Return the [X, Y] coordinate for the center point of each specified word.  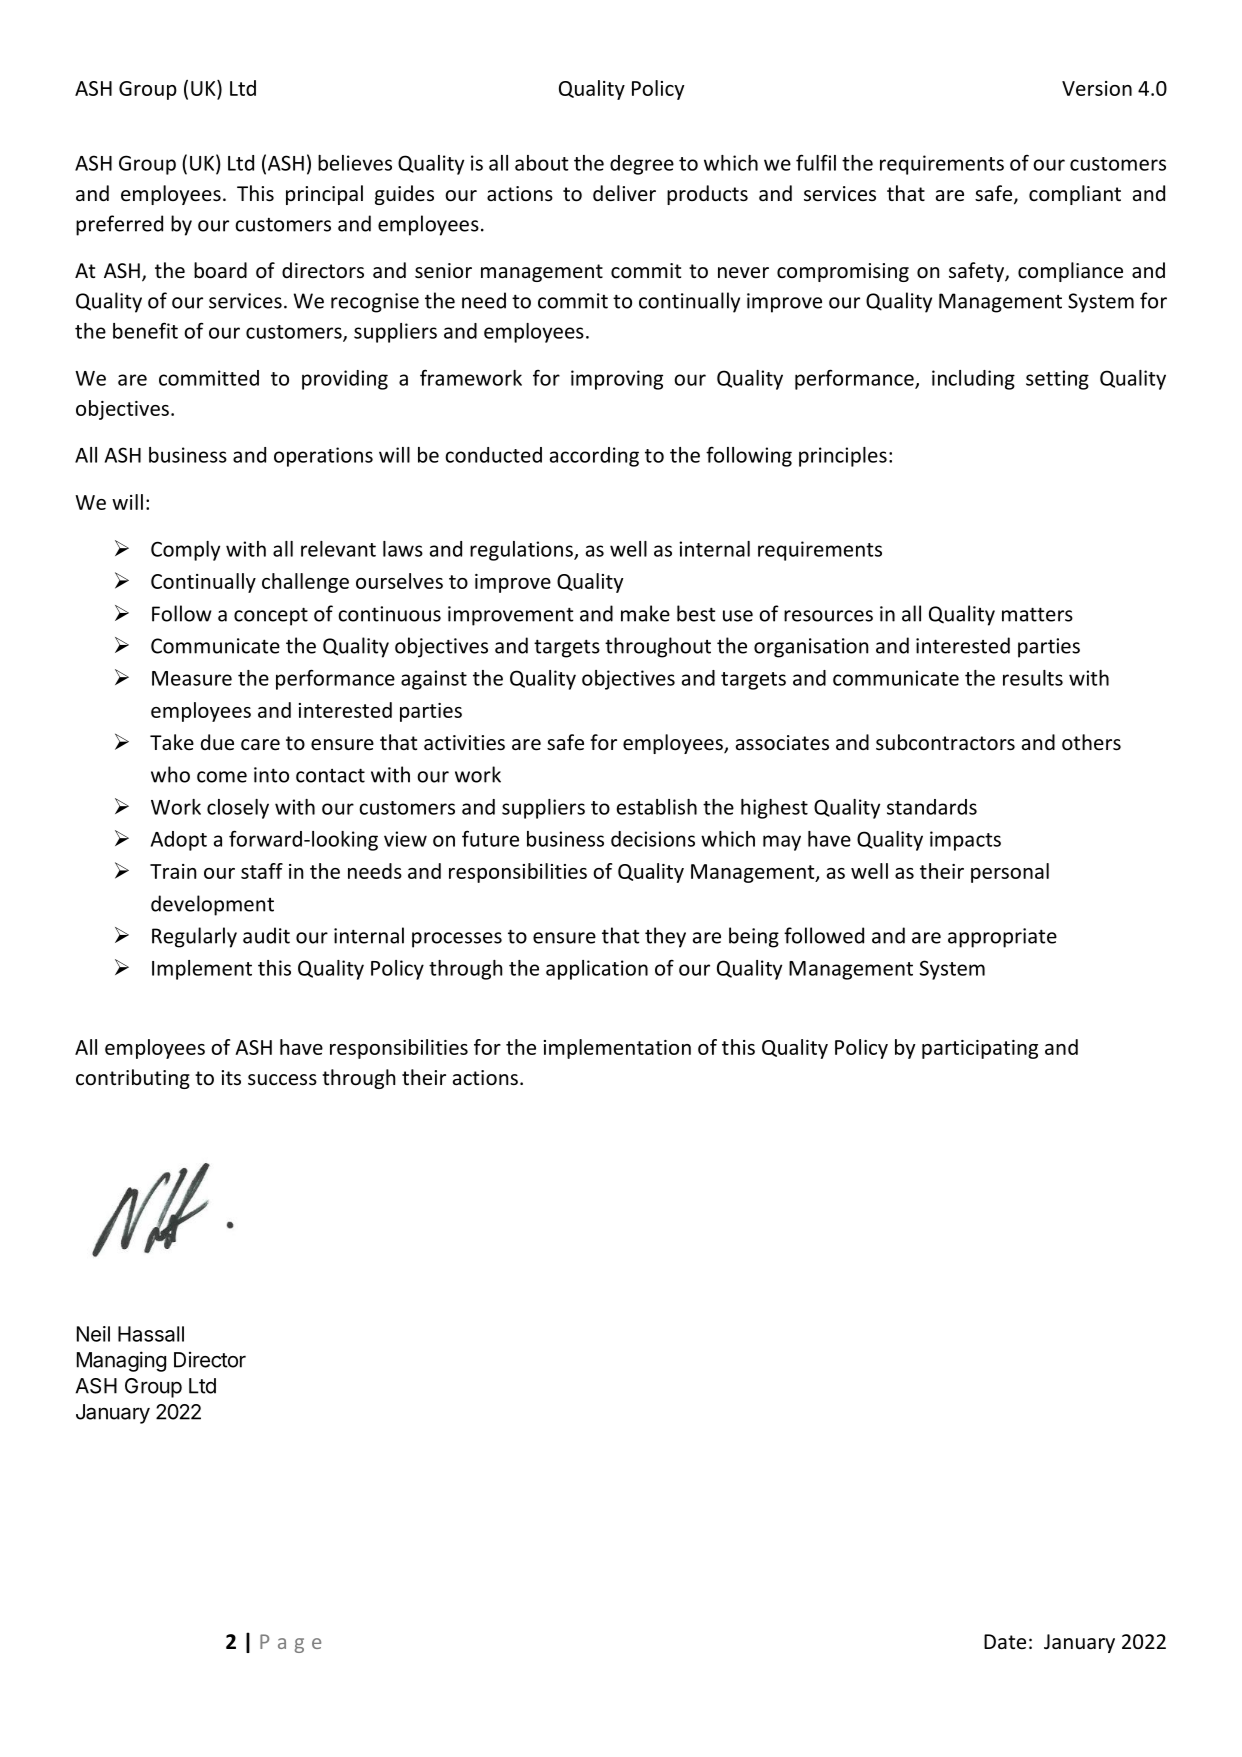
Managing [121, 1361]
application [597, 970]
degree [642, 165]
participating [980, 1049]
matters [1037, 614]
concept [271, 616]
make [645, 613]
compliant [1075, 195]
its [231, 1077]
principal [324, 195]
